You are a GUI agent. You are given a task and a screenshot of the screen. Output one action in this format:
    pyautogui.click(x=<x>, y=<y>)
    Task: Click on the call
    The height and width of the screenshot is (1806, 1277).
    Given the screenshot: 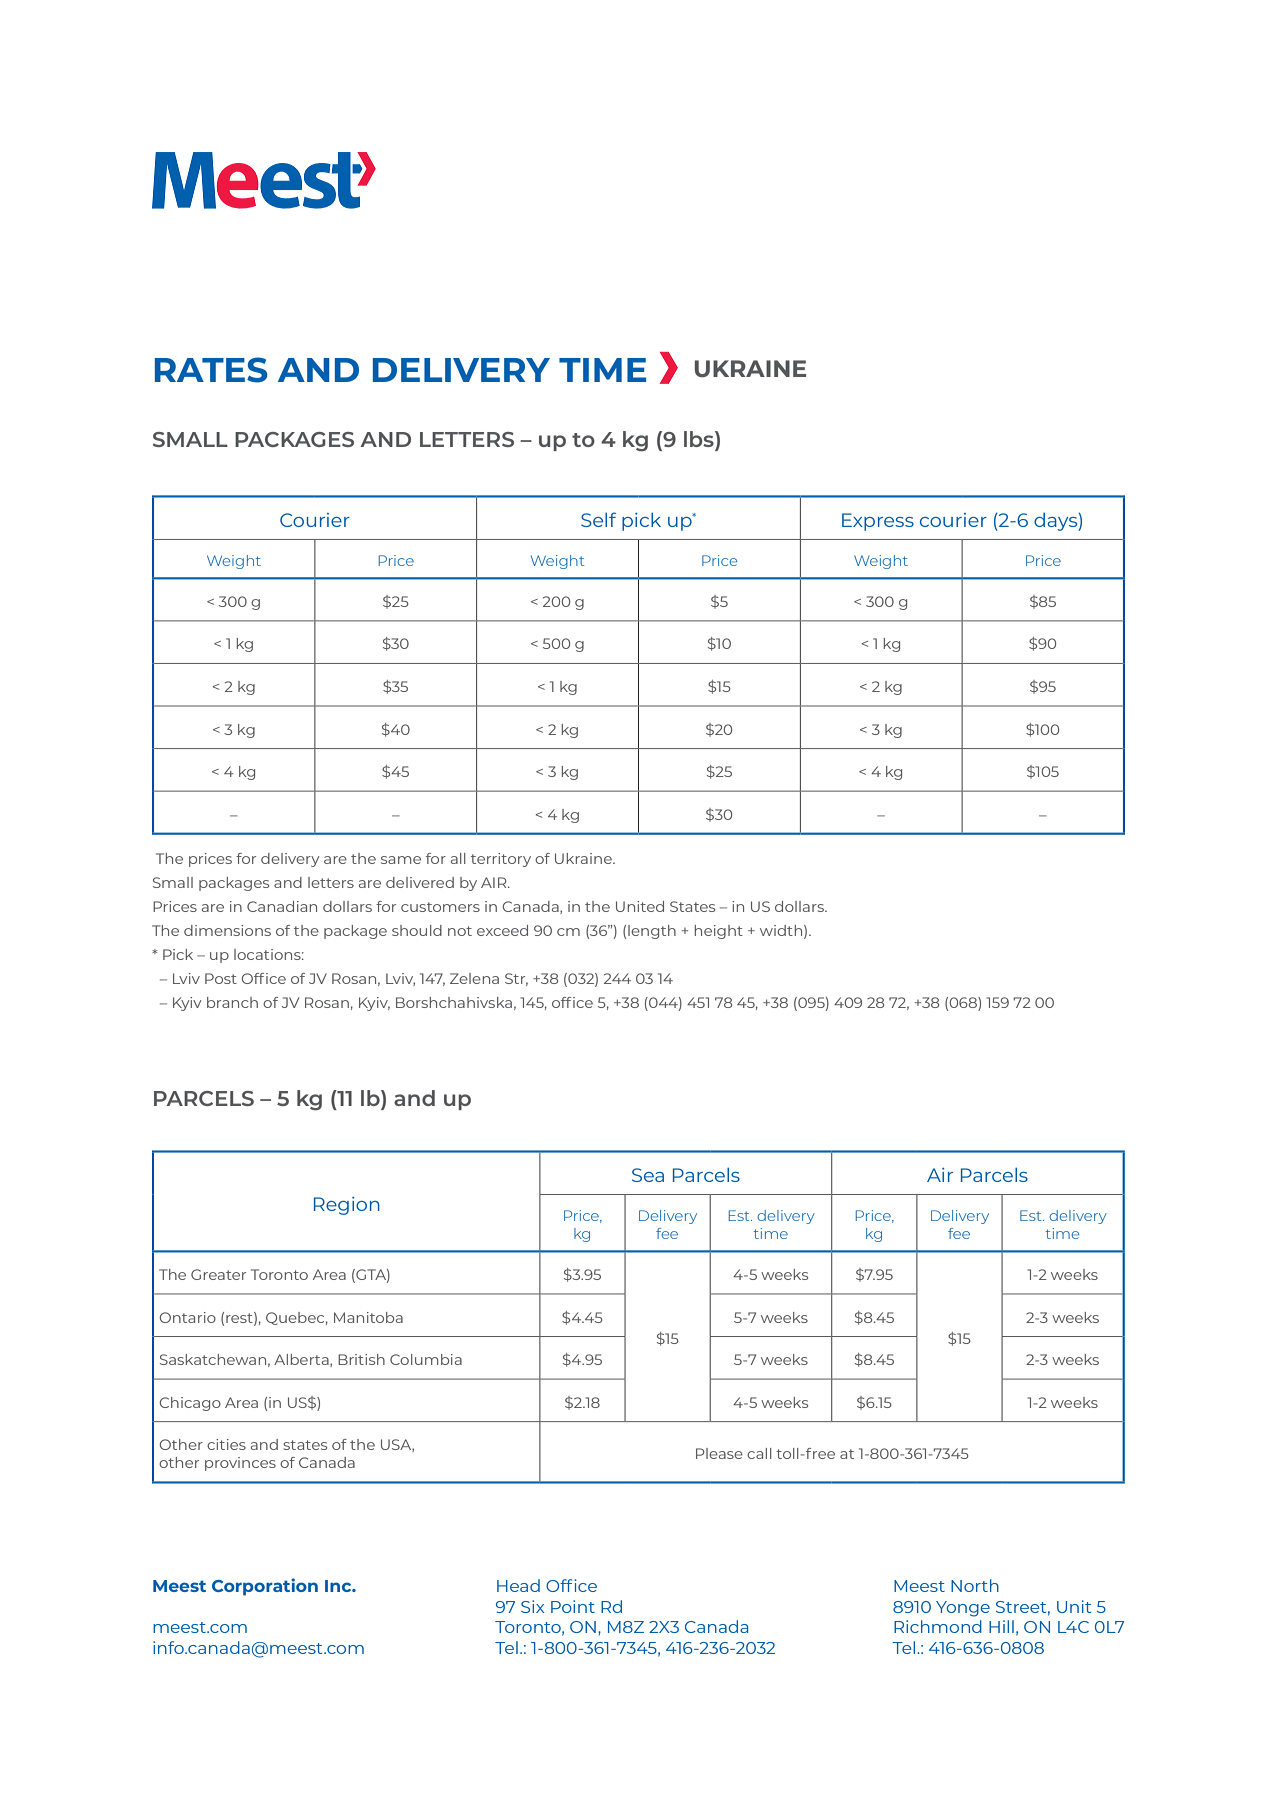 What is the action you would take?
    pyautogui.click(x=759, y=1453)
